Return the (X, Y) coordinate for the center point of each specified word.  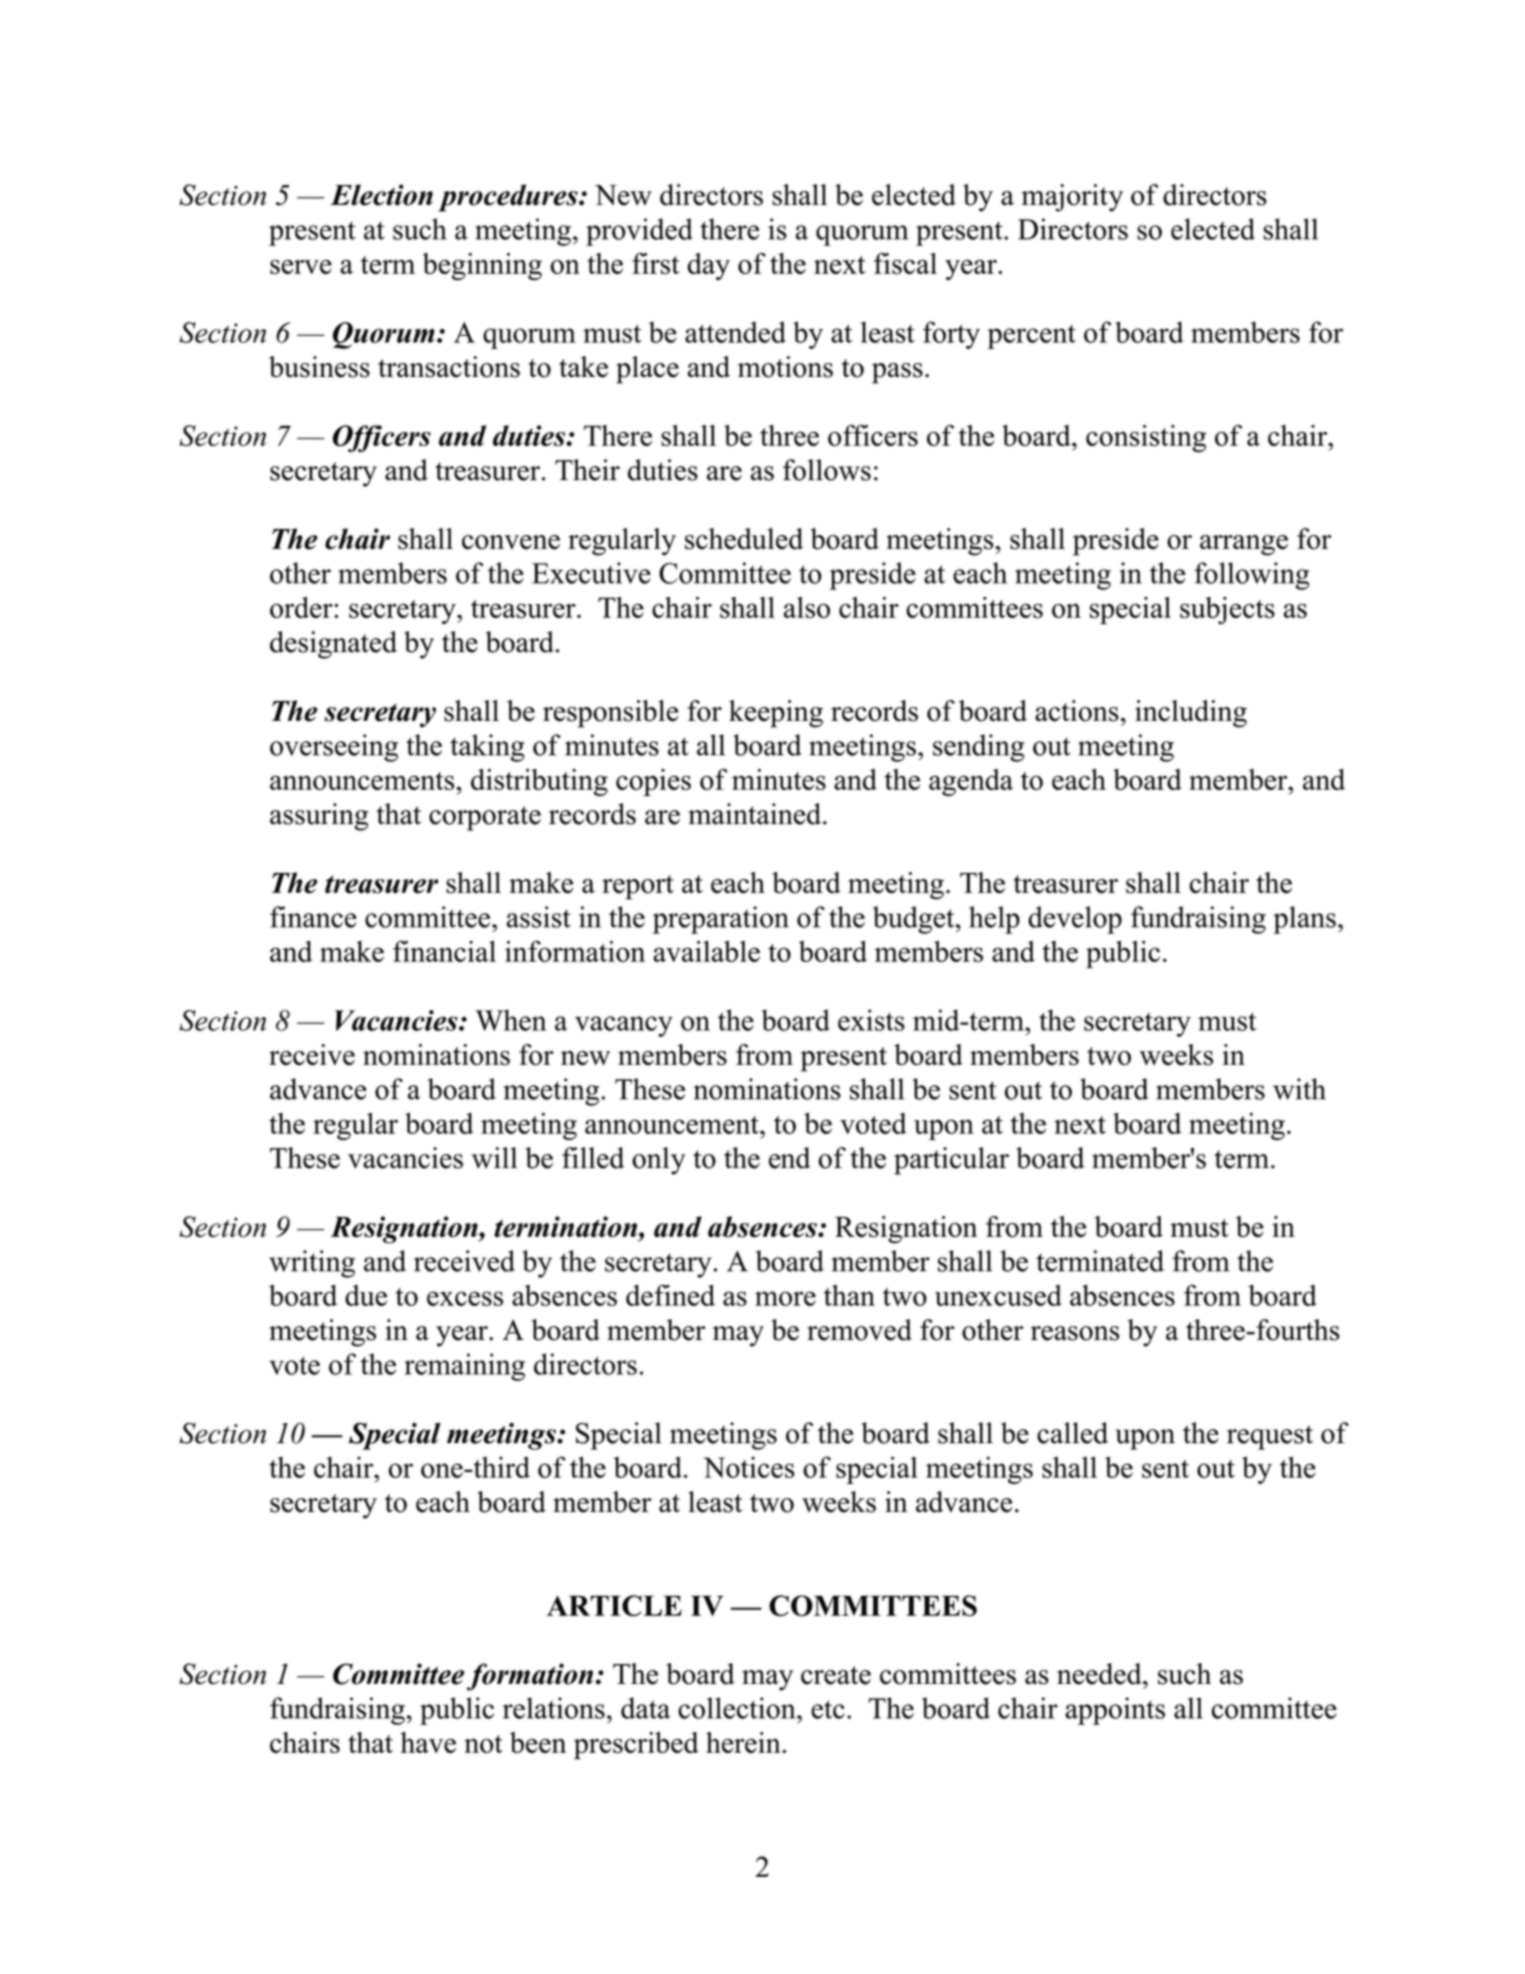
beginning (482, 266)
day (708, 266)
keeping (776, 714)
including (1191, 714)
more (785, 1298)
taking (487, 748)
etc (828, 1709)
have (428, 1742)
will (494, 1158)
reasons (1075, 1333)
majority (1072, 198)
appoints (1115, 1711)
